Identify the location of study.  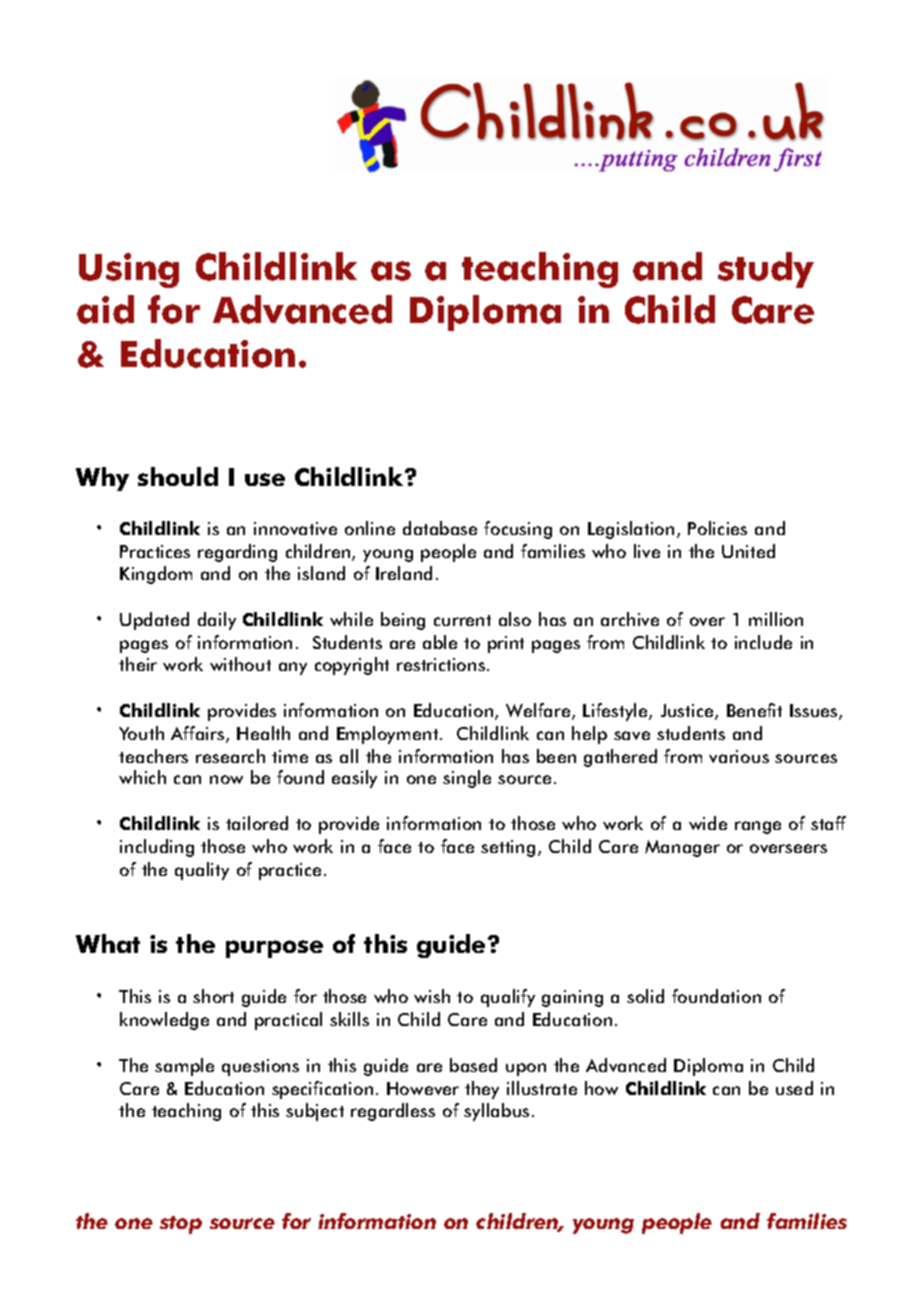
(766, 270).
